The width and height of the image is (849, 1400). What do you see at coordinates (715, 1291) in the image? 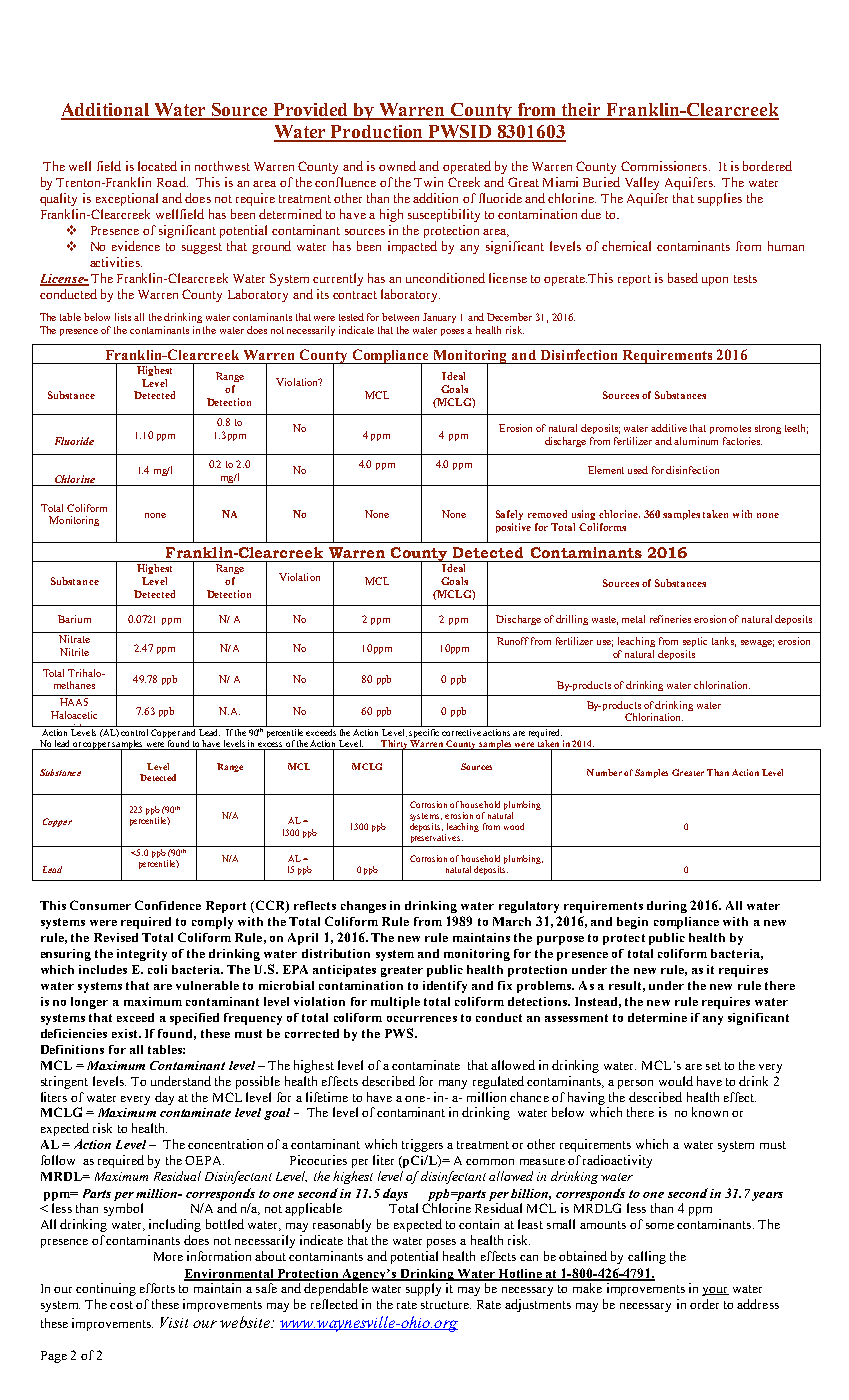
I see `your` at bounding box center [715, 1291].
